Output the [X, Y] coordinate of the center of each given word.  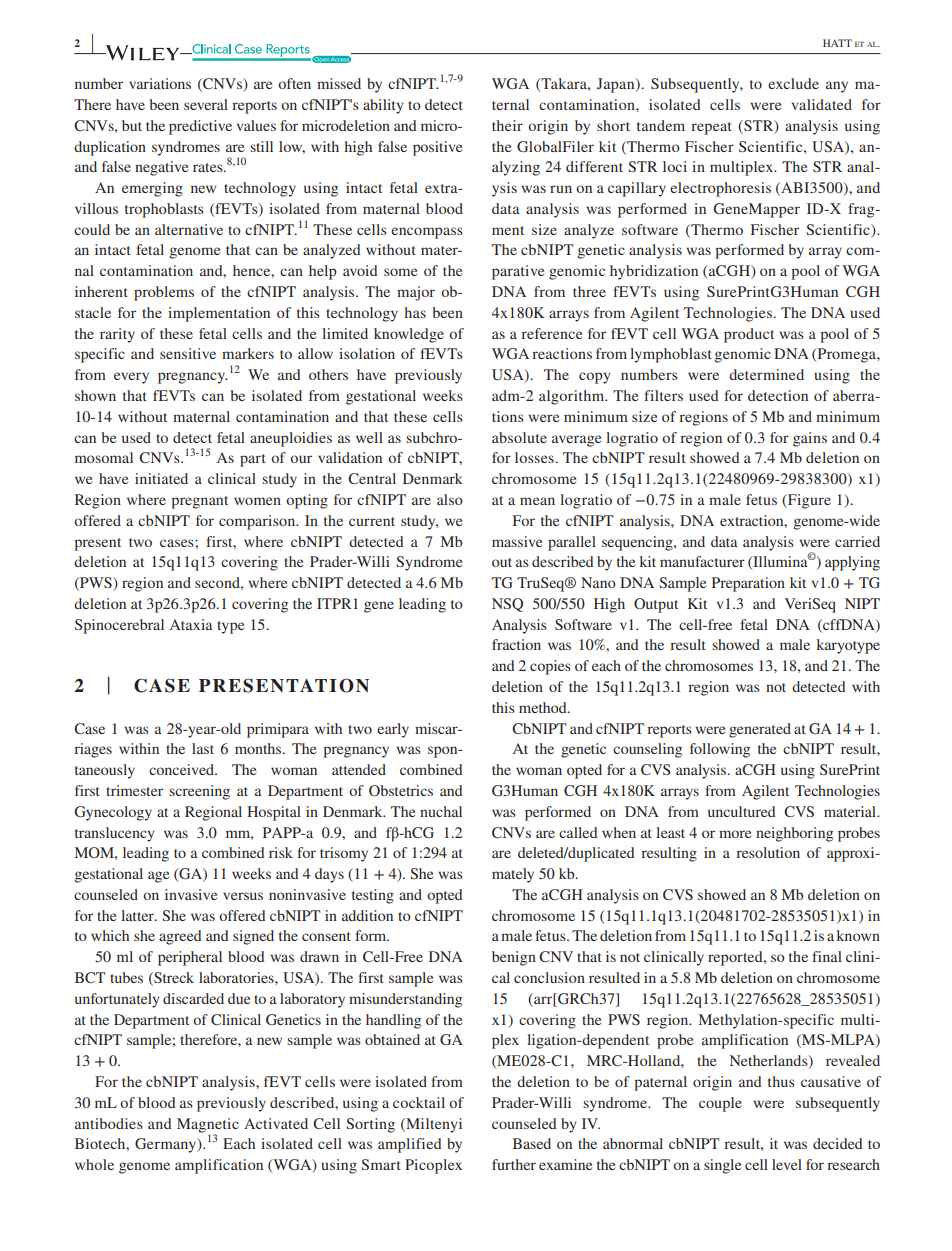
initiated [161, 478]
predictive [200, 127]
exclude [793, 83]
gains [810, 439]
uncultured [742, 811]
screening [199, 792]
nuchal [441, 811]
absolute [519, 437]
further [514, 1164]
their [507, 125]
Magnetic [208, 1125]
